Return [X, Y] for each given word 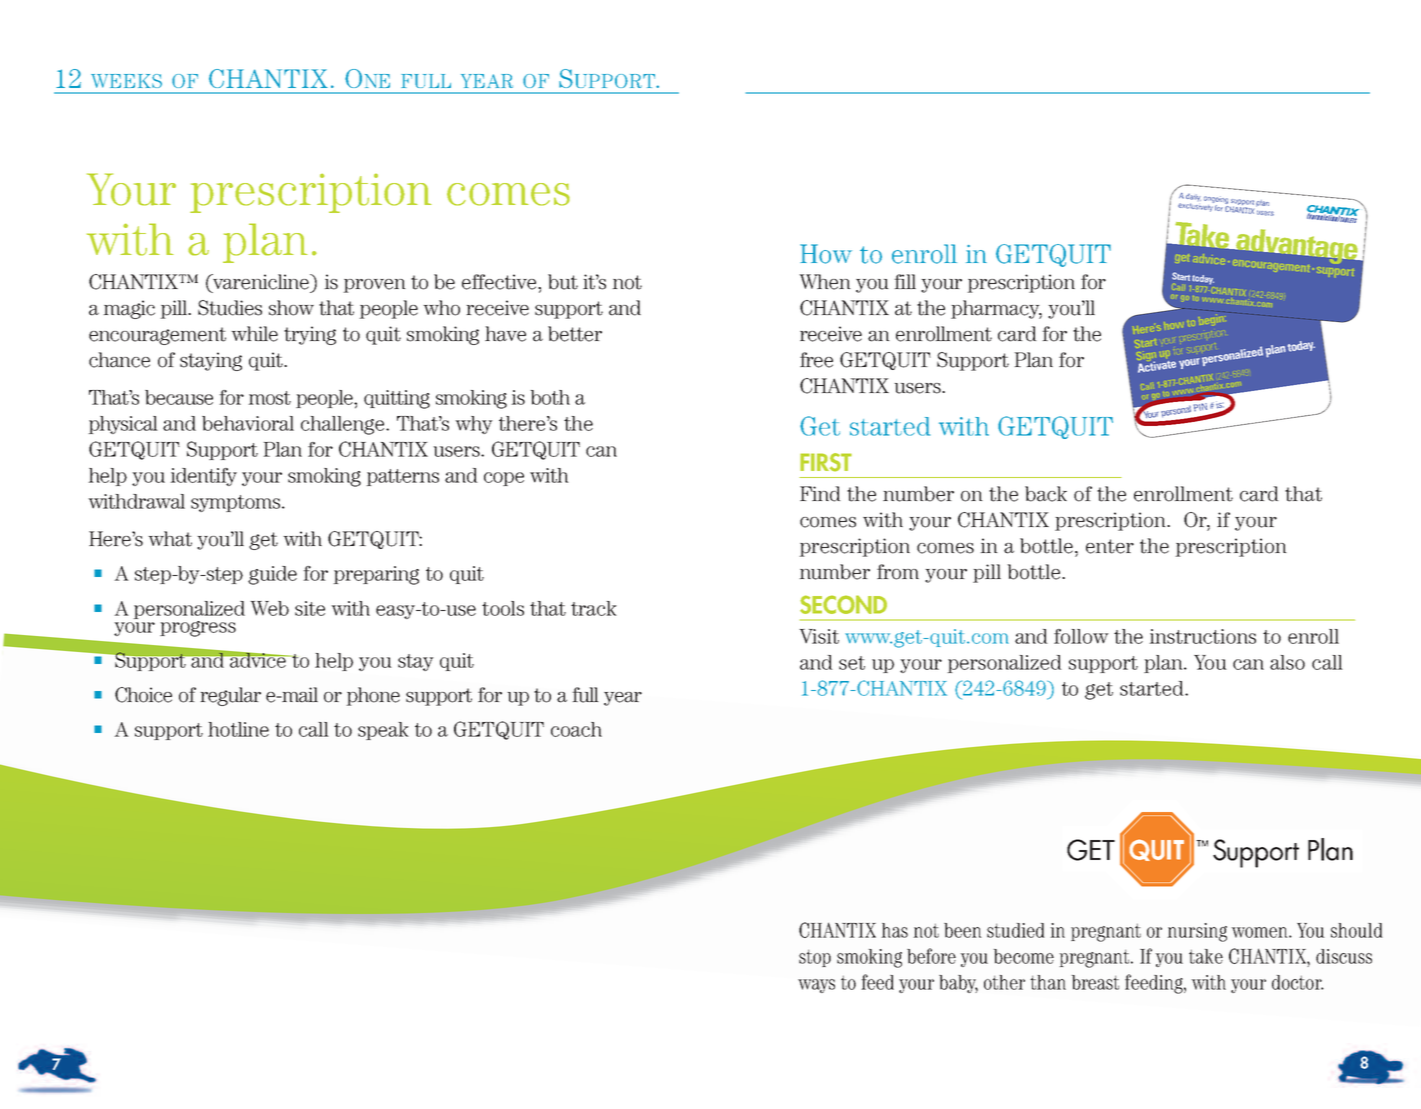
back [1046, 494]
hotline [238, 729]
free [816, 360]
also [1287, 662]
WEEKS [126, 81]
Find [820, 494]
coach [576, 729]
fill [905, 281]
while [254, 334]
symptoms [237, 503]
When [825, 282]
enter [1110, 546]
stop [815, 958]
